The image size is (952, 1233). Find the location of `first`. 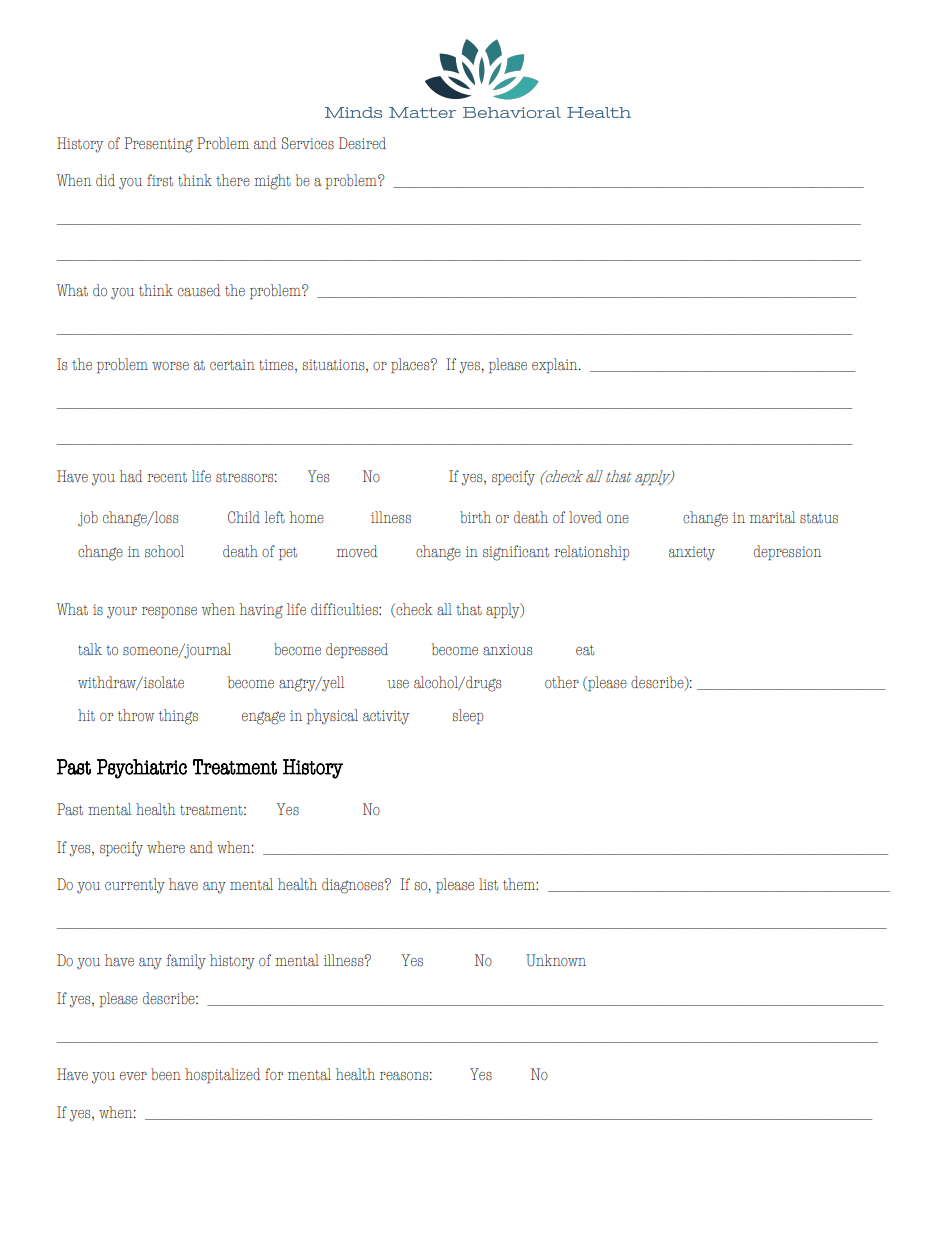

first is located at coordinates (160, 180).
